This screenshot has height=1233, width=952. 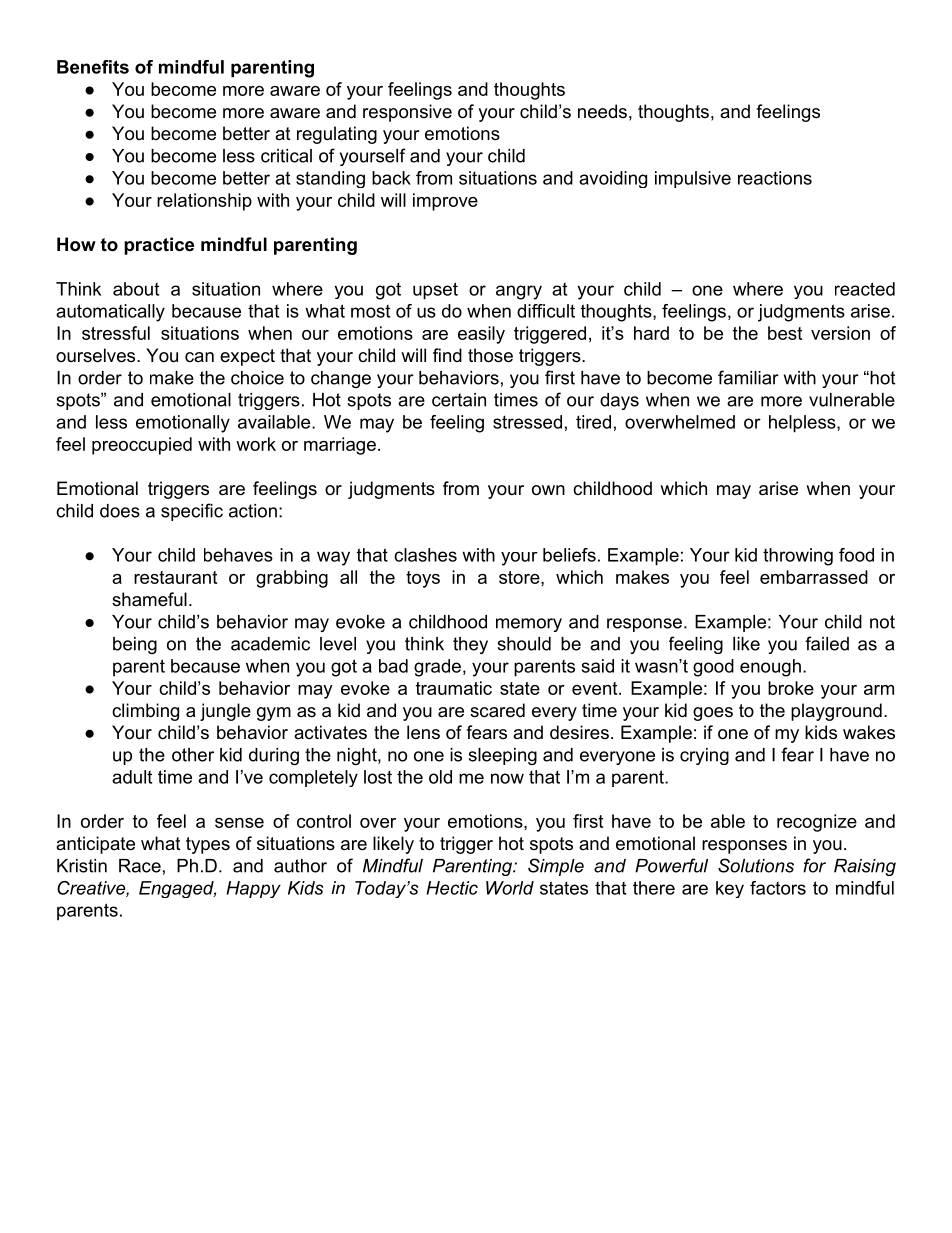 I want to click on needs, so click(x=602, y=111).
